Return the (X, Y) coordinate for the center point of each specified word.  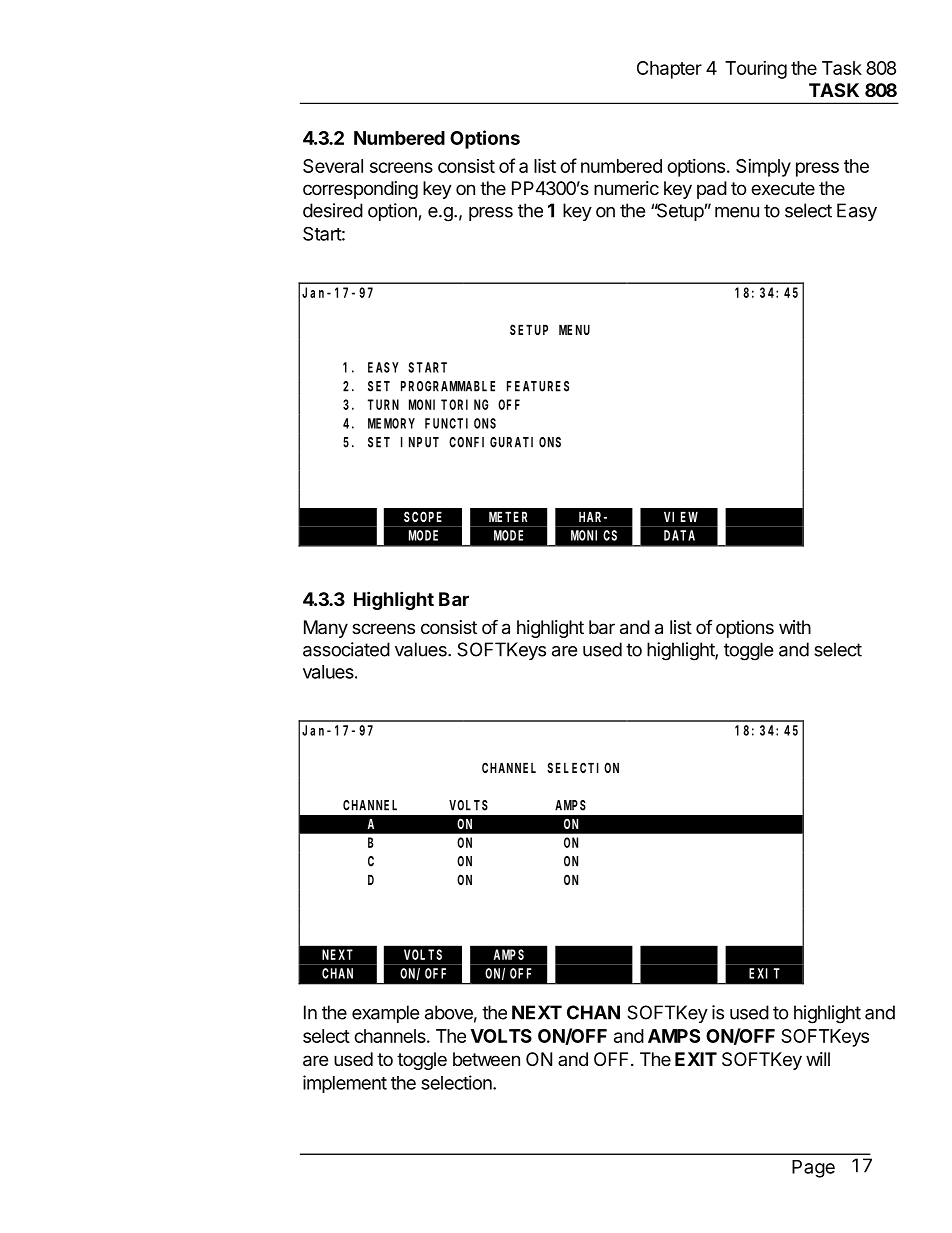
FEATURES (538, 386)
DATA (679, 535)
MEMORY (391, 423)
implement (345, 1084)
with (795, 627)
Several (333, 166)
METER (508, 517)
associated (346, 649)
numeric (626, 188)
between (486, 1059)
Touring (756, 70)
